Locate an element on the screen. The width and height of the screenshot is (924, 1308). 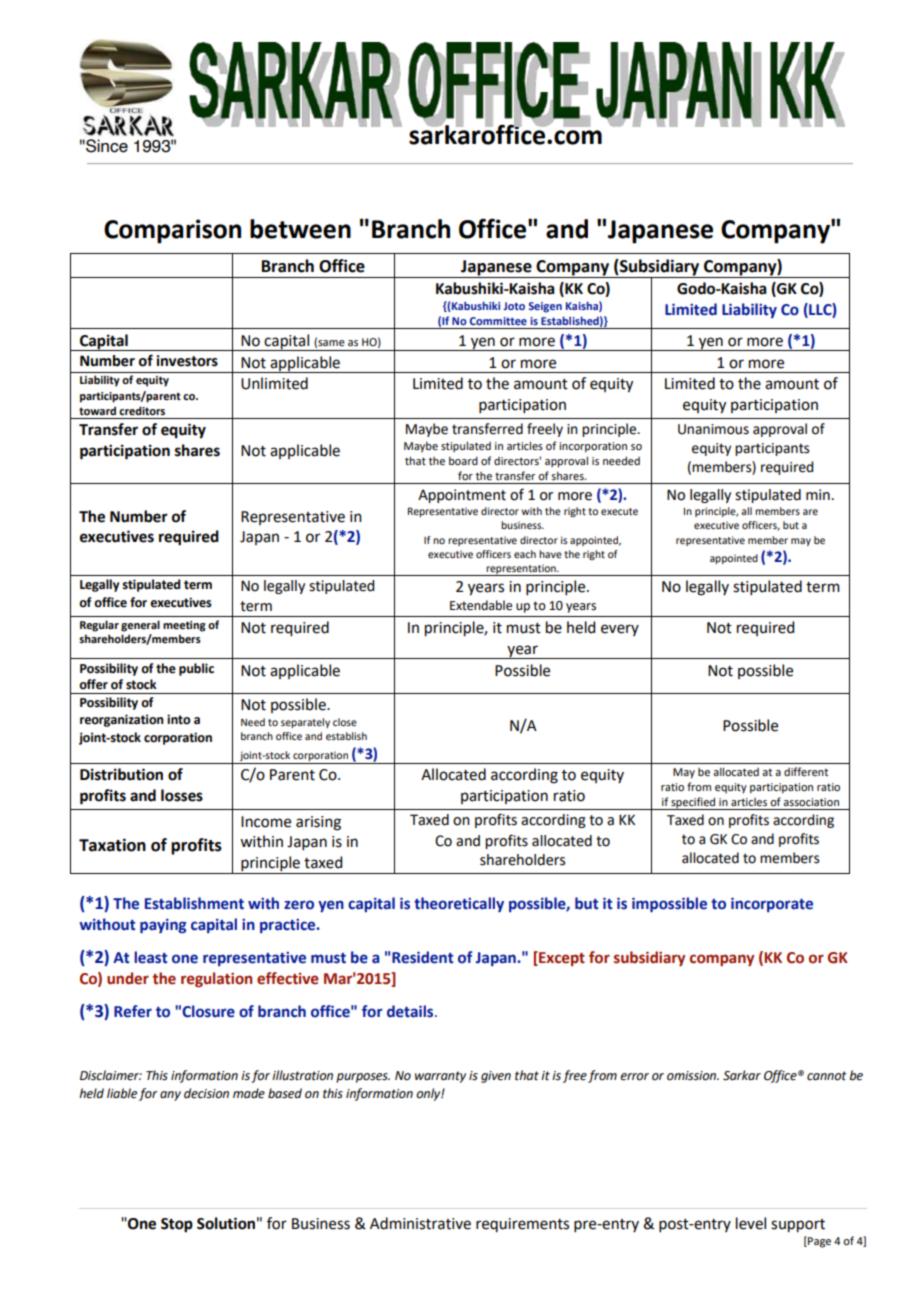
level is located at coordinates (751, 1223).
